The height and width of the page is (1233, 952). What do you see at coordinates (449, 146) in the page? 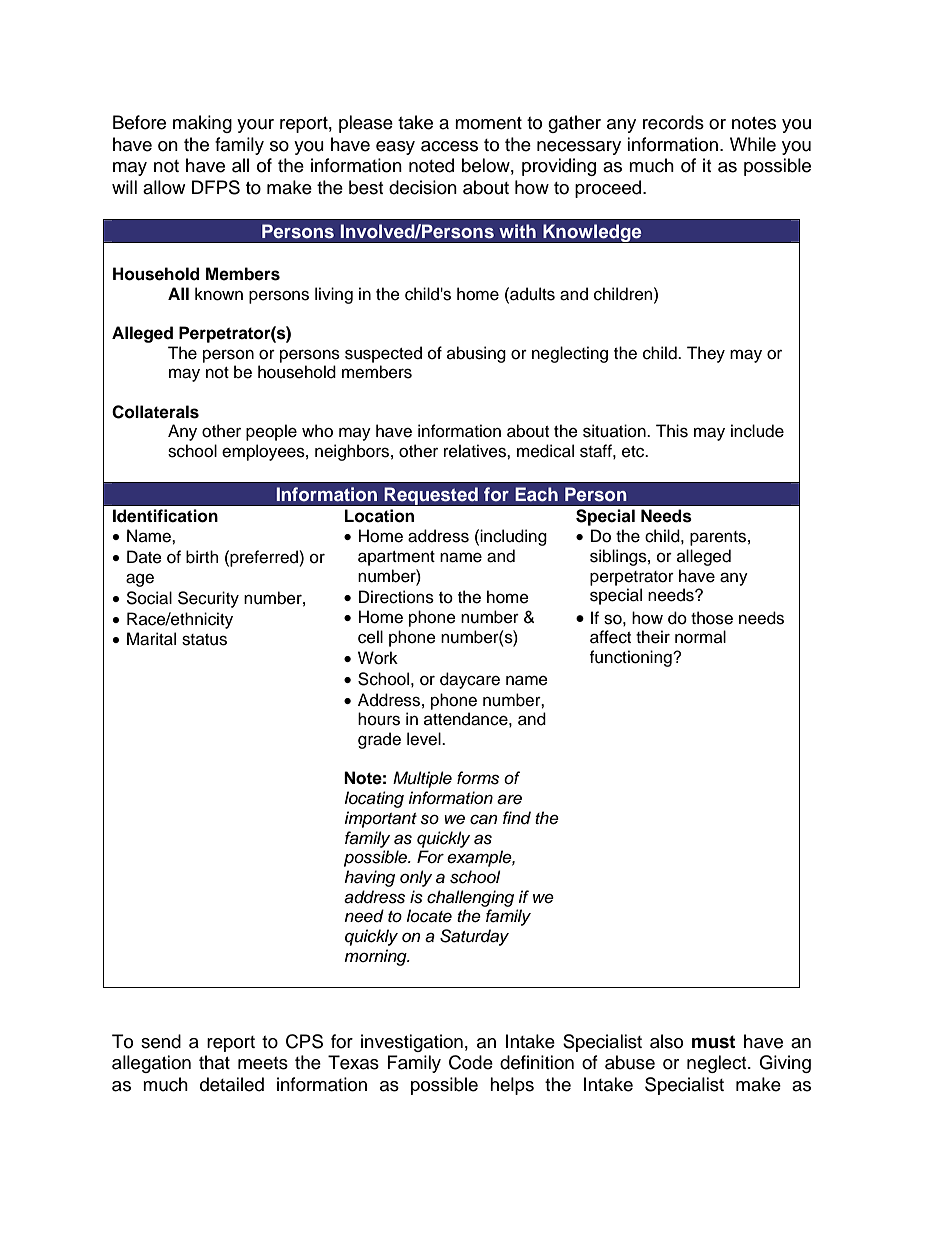
I see `access` at bounding box center [449, 146].
